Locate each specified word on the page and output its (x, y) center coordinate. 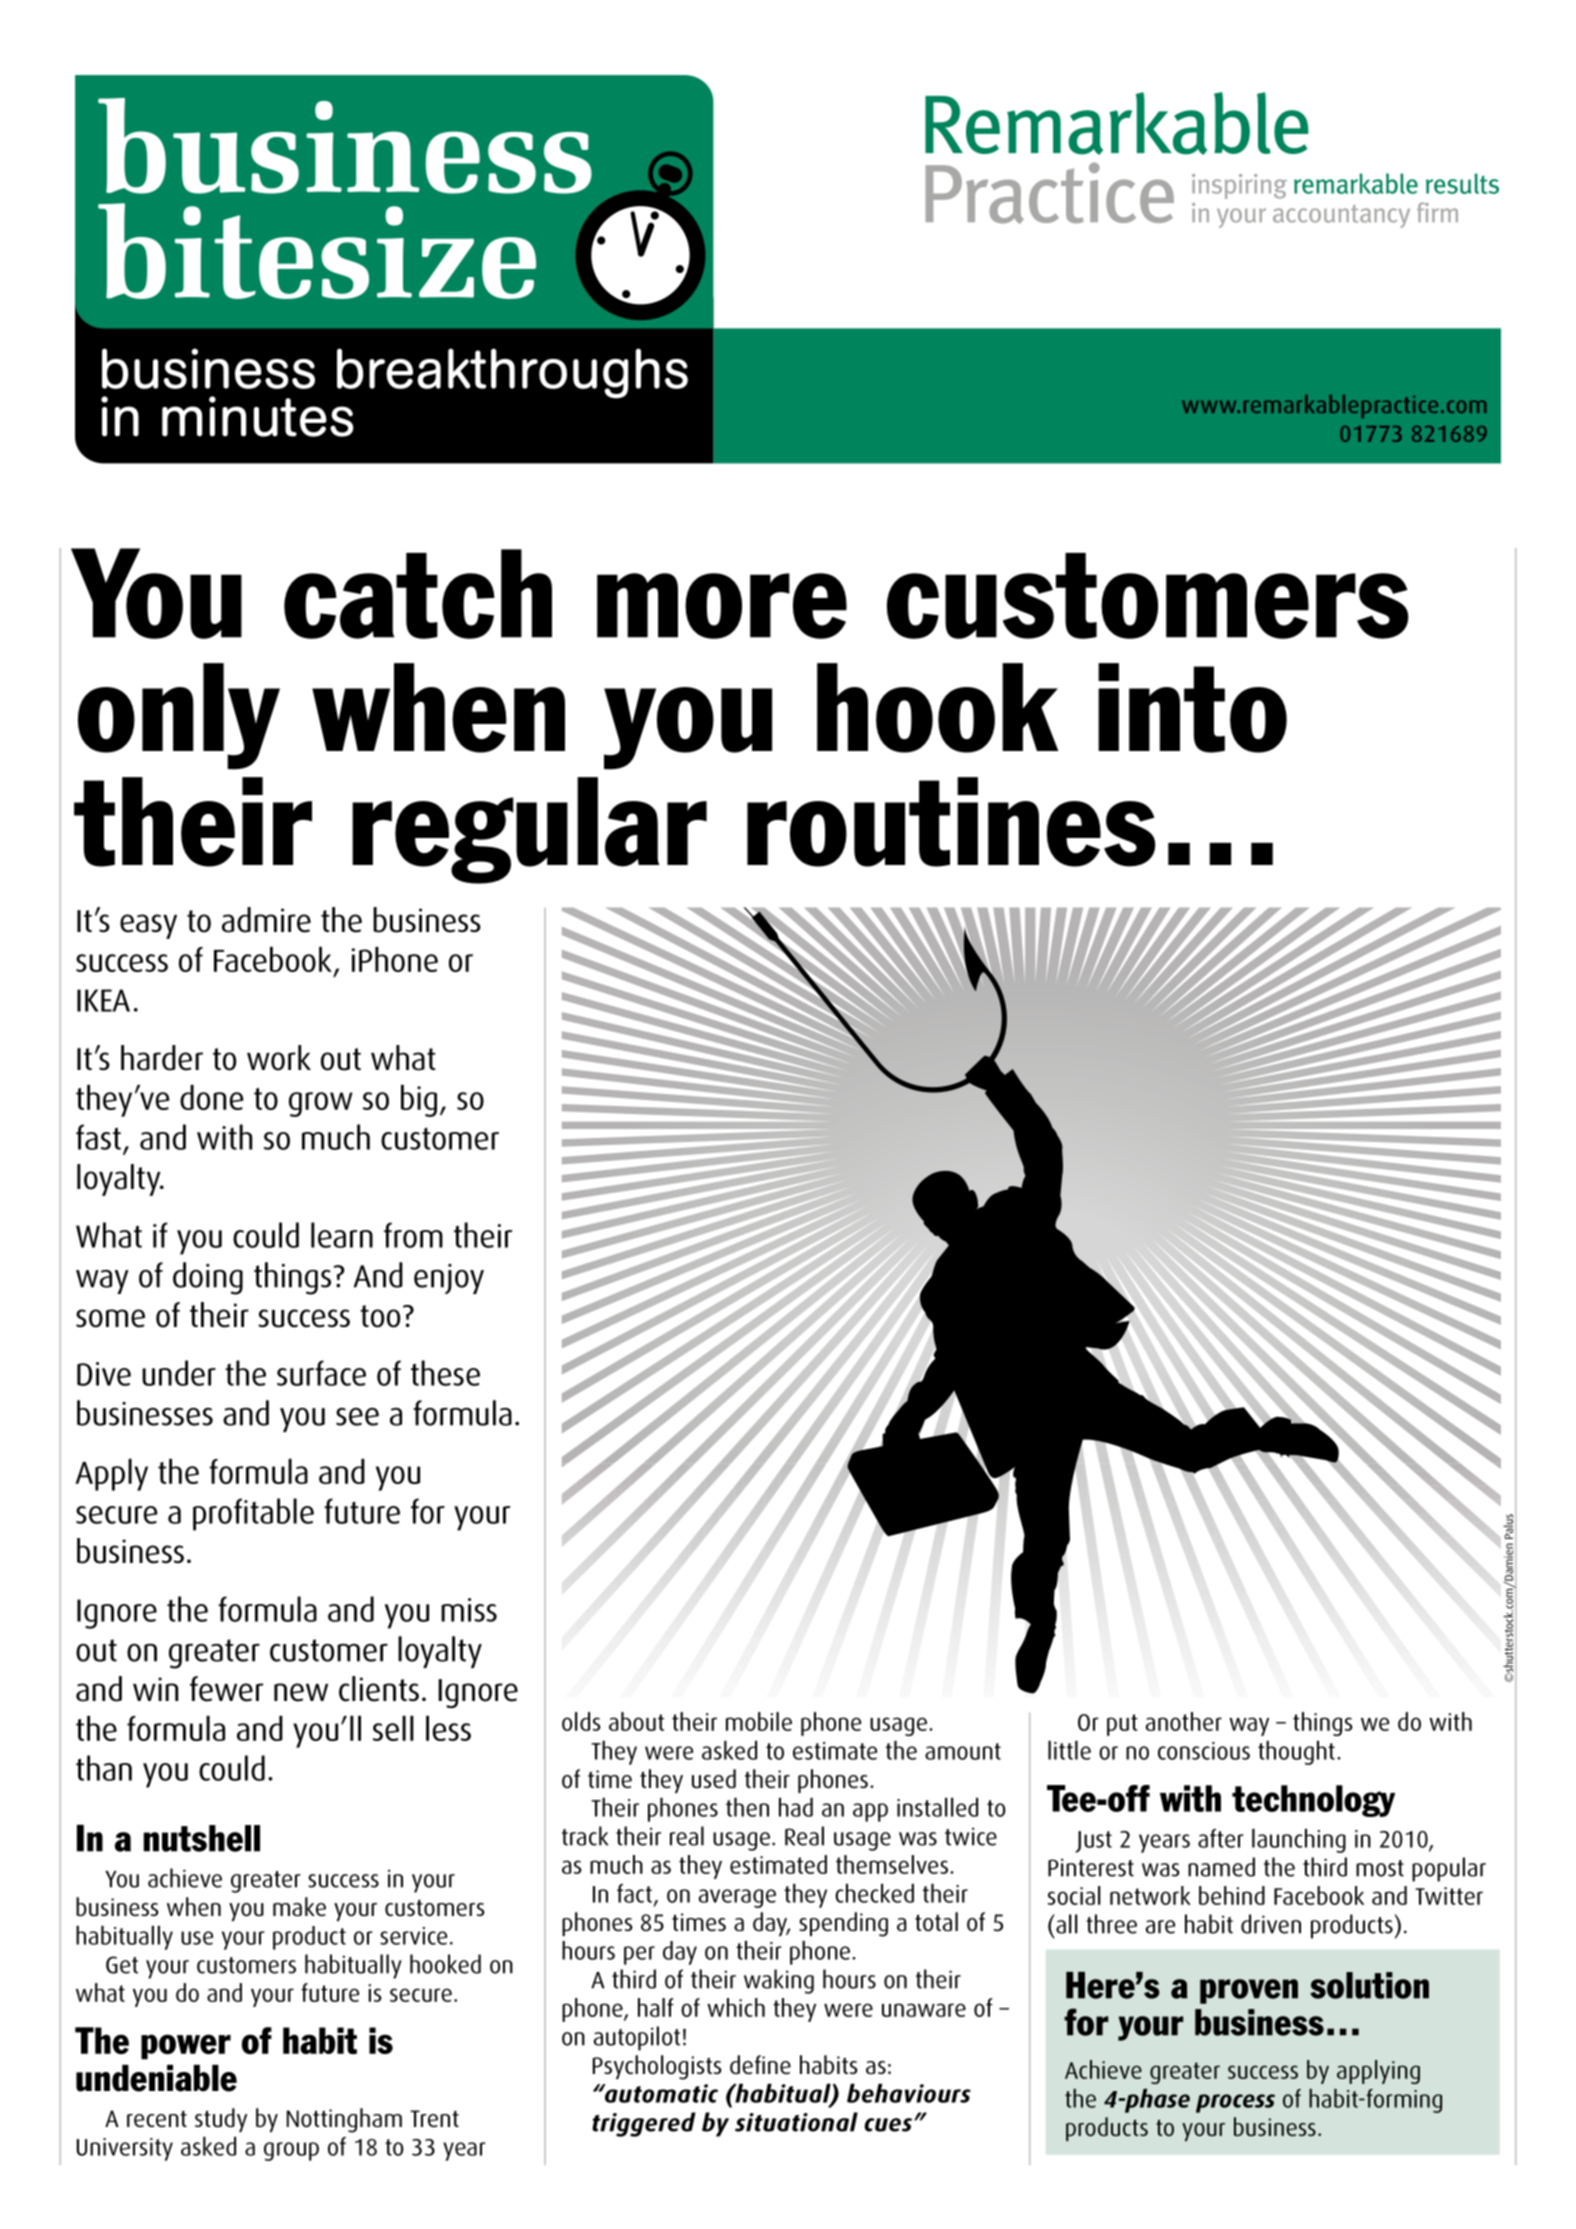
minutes (257, 416)
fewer (226, 1689)
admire (266, 920)
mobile (759, 1721)
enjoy (449, 1279)
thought (1296, 1752)
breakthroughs (512, 373)
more (722, 606)
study (221, 2120)
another (1184, 1721)
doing (208, 1278)
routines (951, 822)
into (1192, 708)
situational (796, 2122)
